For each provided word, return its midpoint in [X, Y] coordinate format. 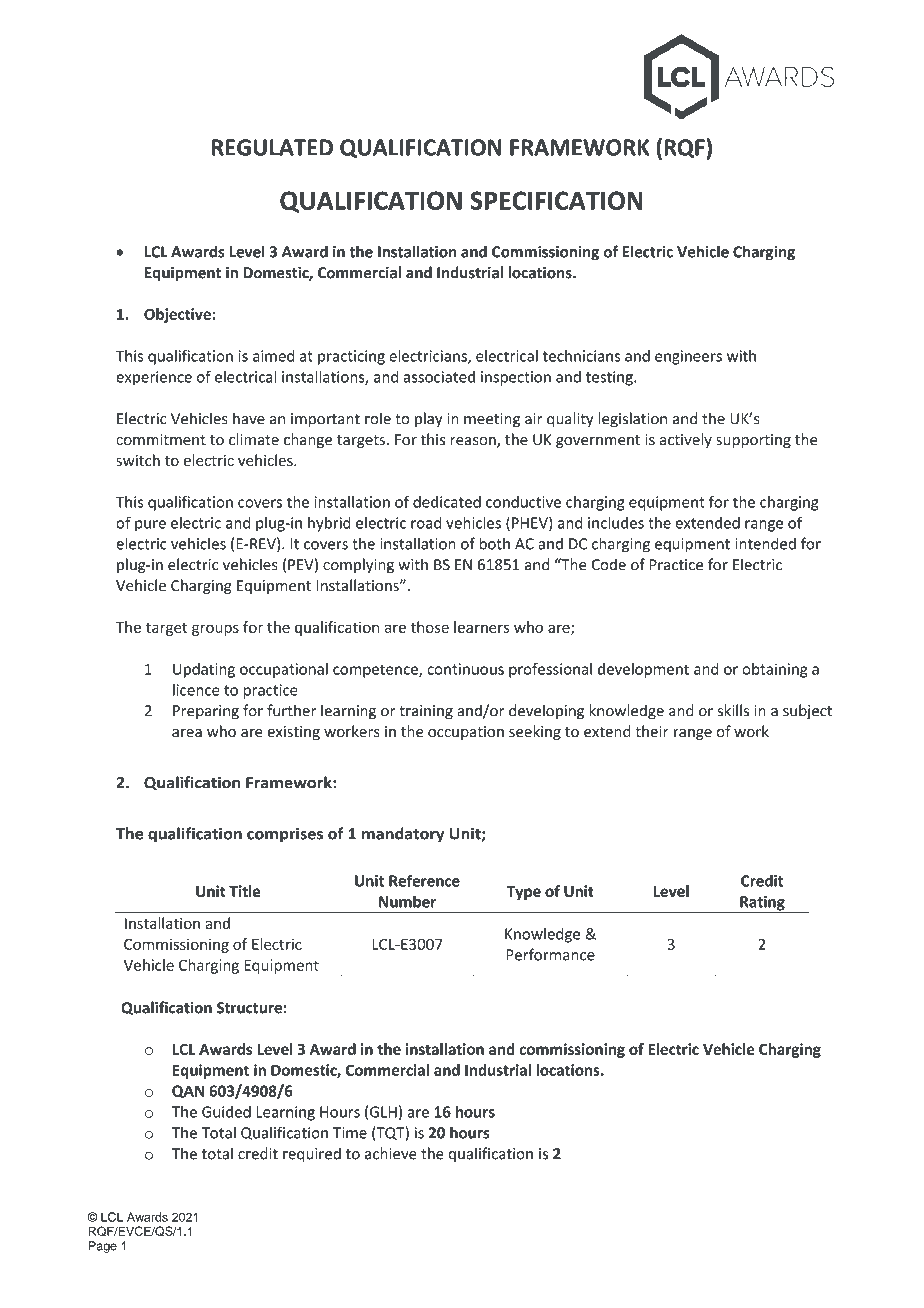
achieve [391, 1153]
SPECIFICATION [556, 200]
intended [765, 543]
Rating [762, 904]
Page [103, 1247]
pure [150, 526]
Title [245, 891]
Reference [424, 880]
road [426, 522]
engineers [688, 357]
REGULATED [272, 147]
